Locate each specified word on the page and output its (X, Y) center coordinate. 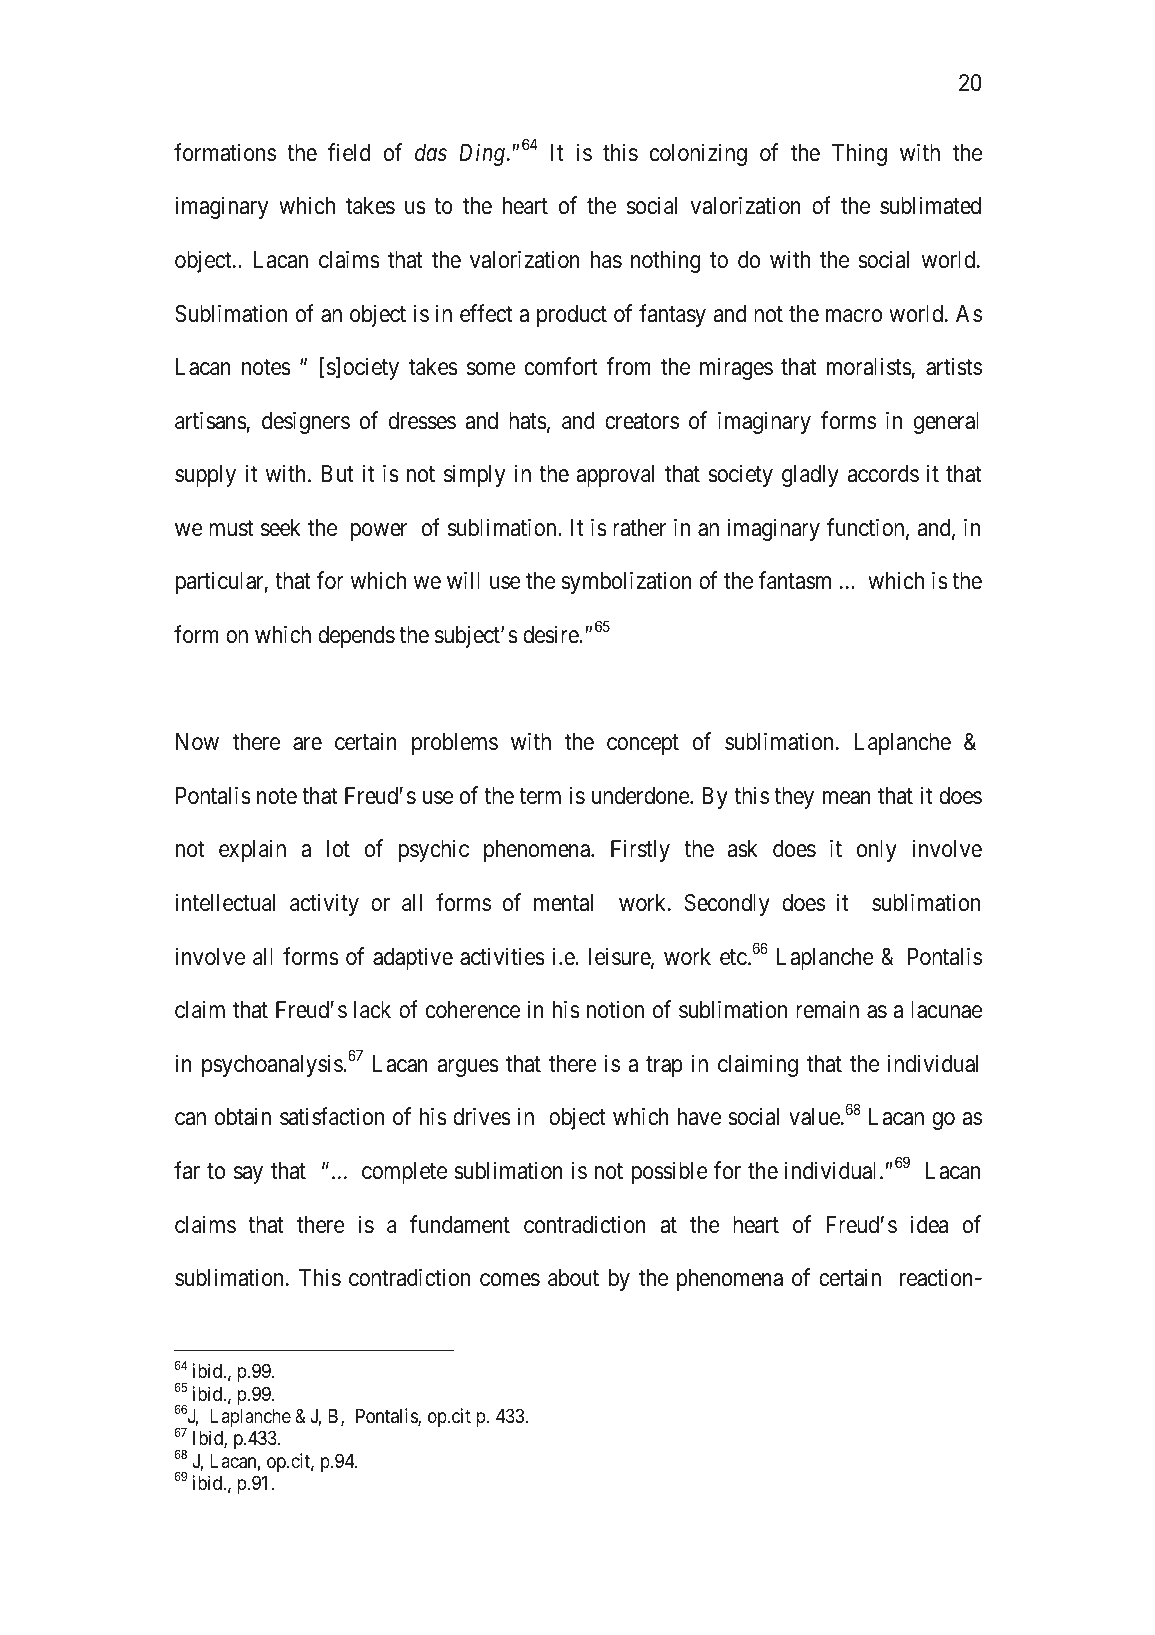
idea (929, 1224)
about (573, 1278)
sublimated (930, 205)
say (248, 1175)
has (606, 260)
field (349, 152)
